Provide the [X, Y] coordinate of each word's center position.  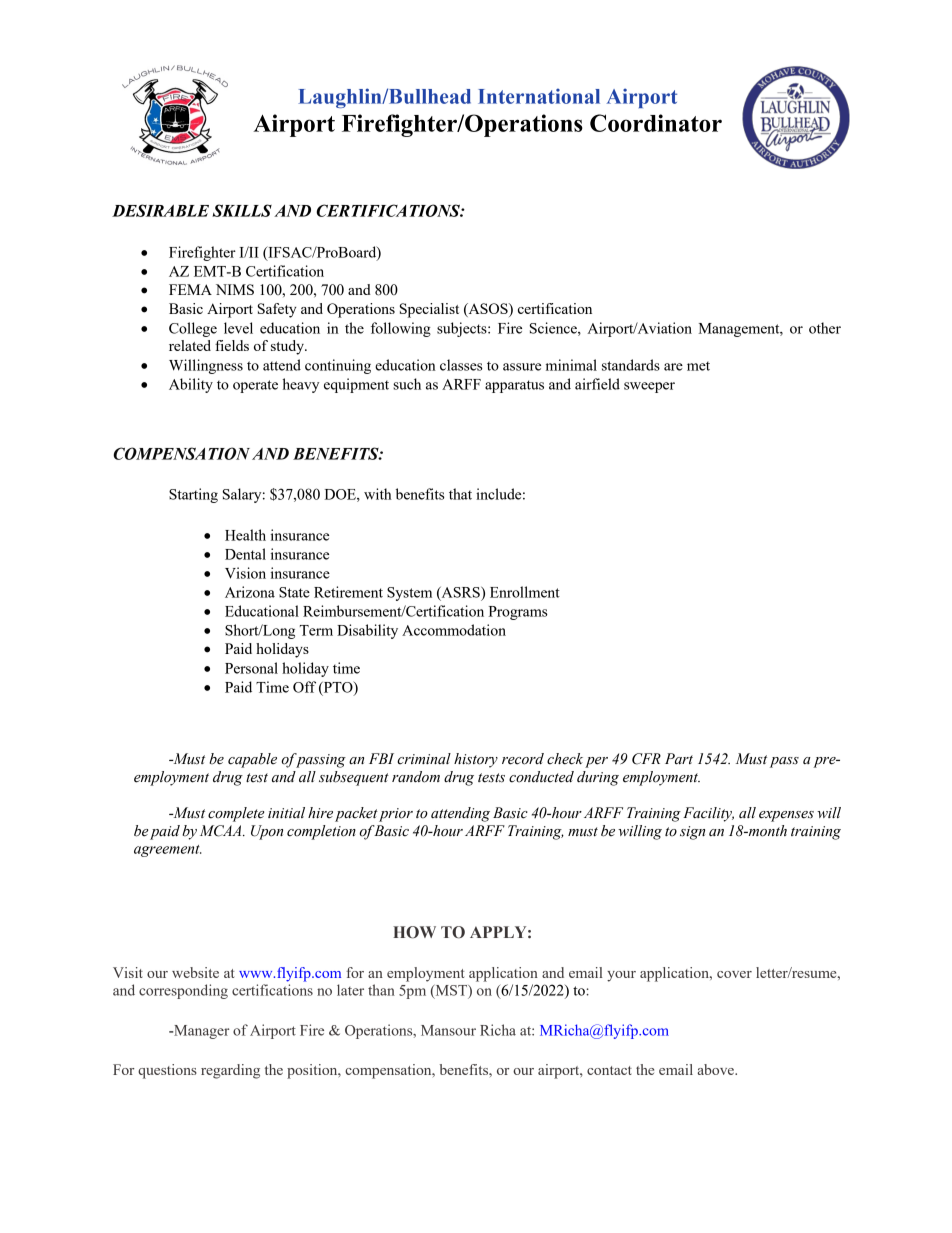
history [476, 760]
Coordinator [656, 123]
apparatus [514, 386]
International [539, 96]
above [716, 1069]
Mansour [448, 1030]
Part [679, 758]
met [698, 366]
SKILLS [242, 210]
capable [252, 760]
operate [255, 386]
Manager [200, 1032]
